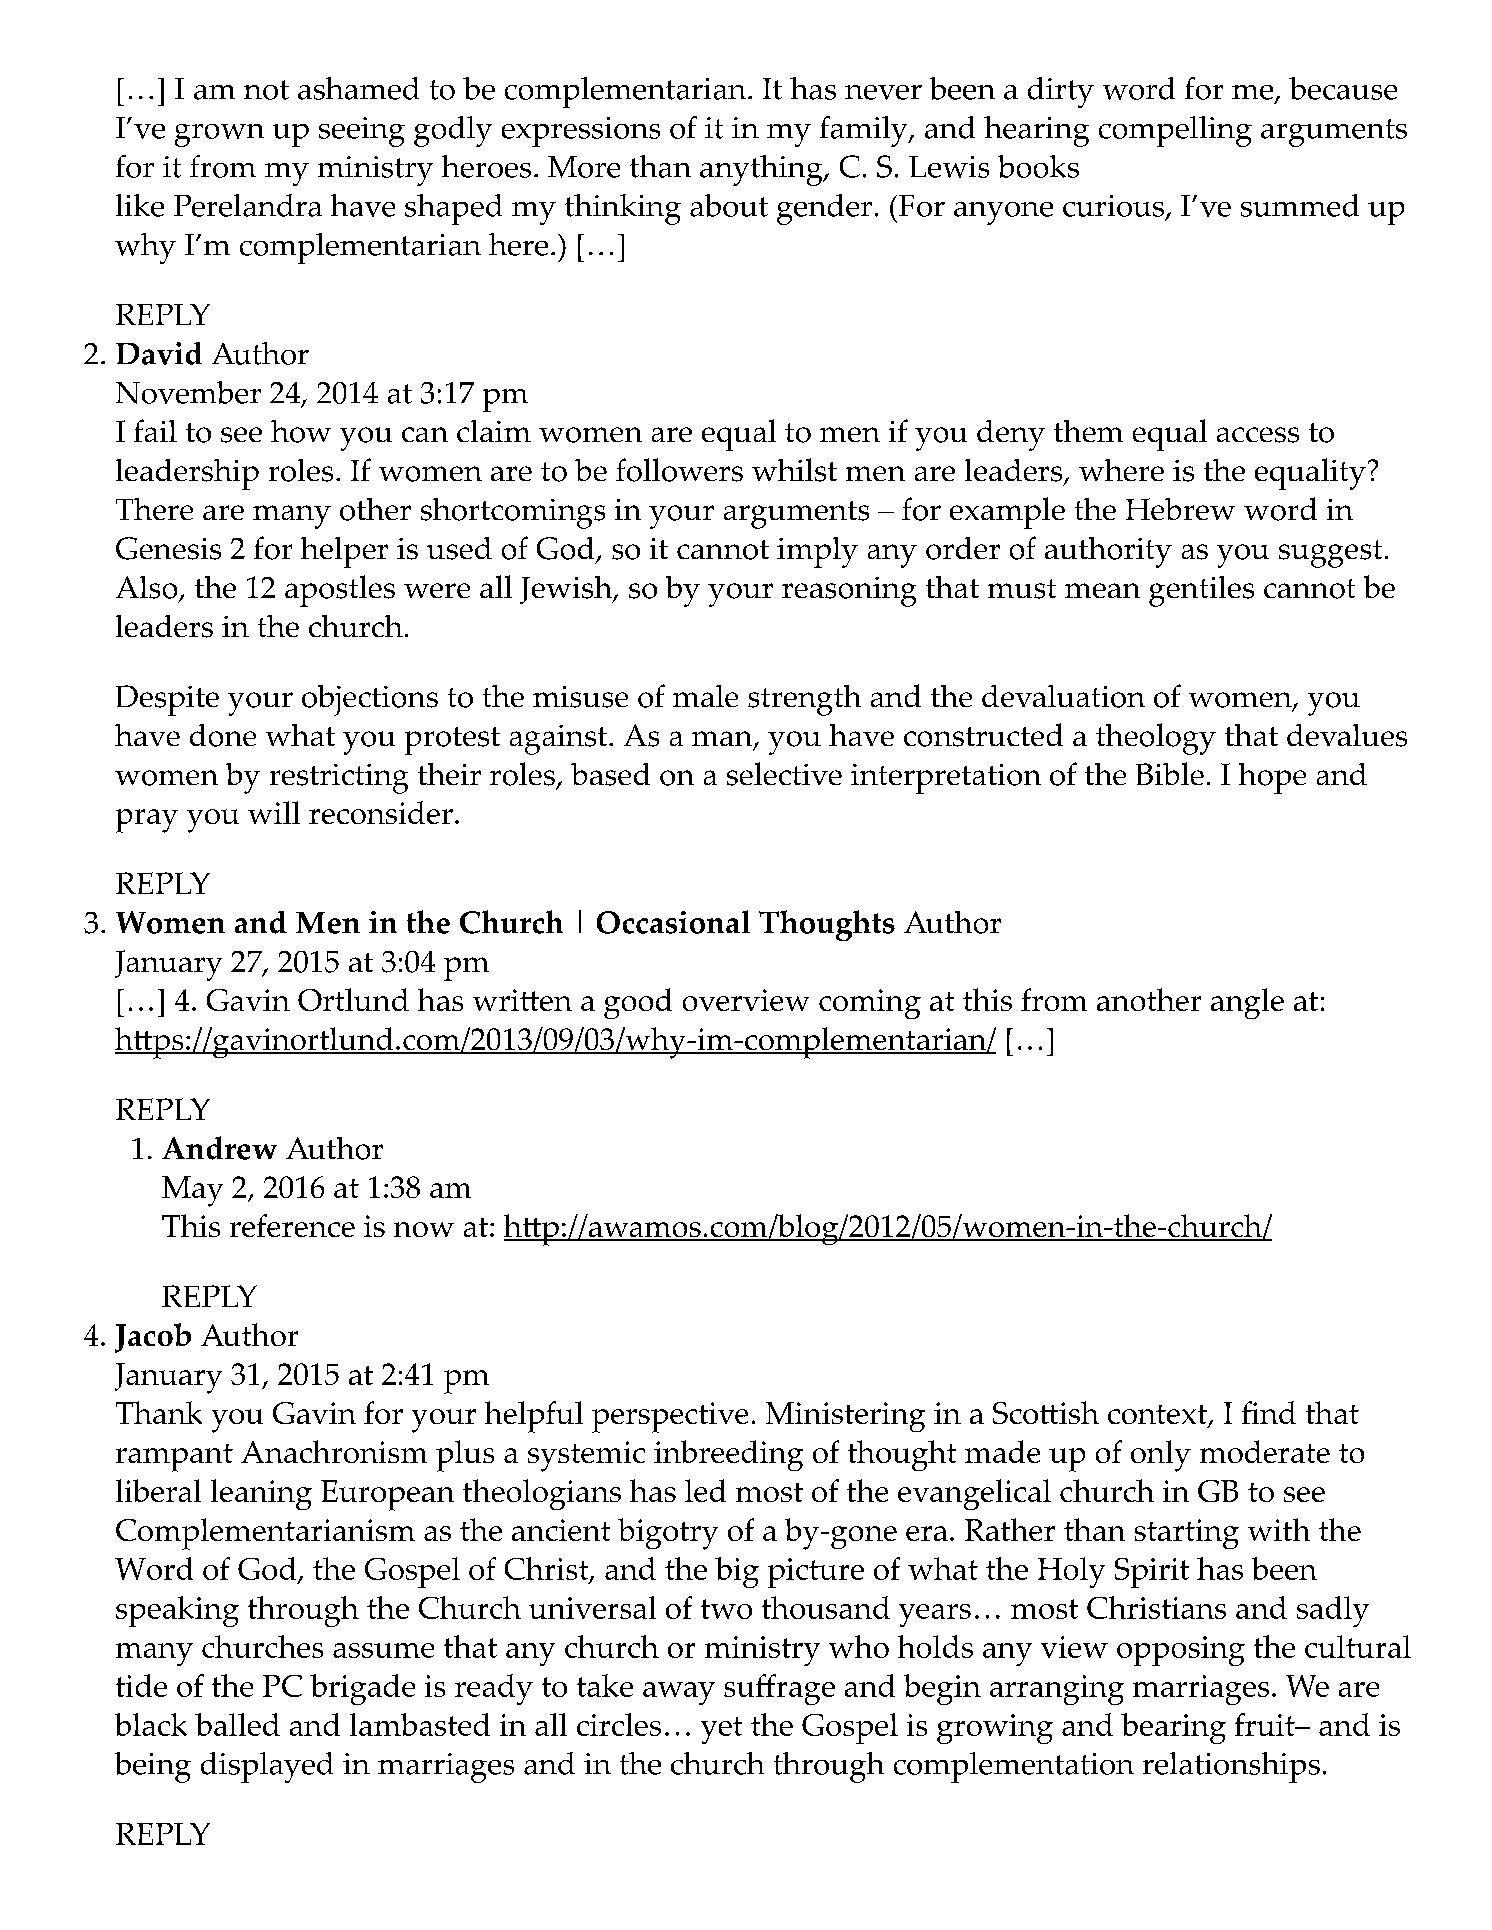 This screenshot has height=1930, width=1492. Describe the element at coordinates (1173, 1728) in the screenshot. I see `bearing` at that location.
